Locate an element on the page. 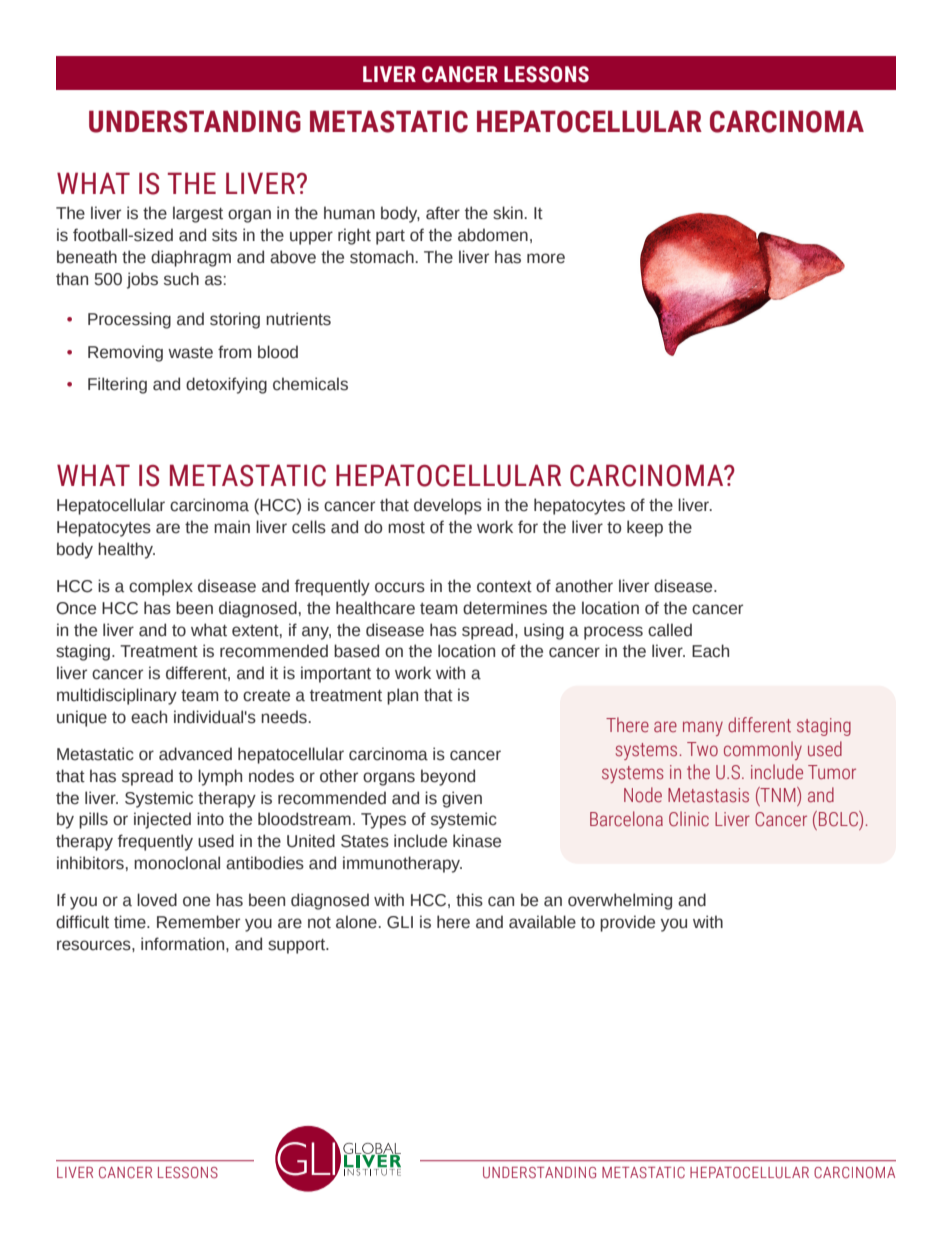 The width and height of the document is (952, 1233). complex is located at coordinates (161, 587).
